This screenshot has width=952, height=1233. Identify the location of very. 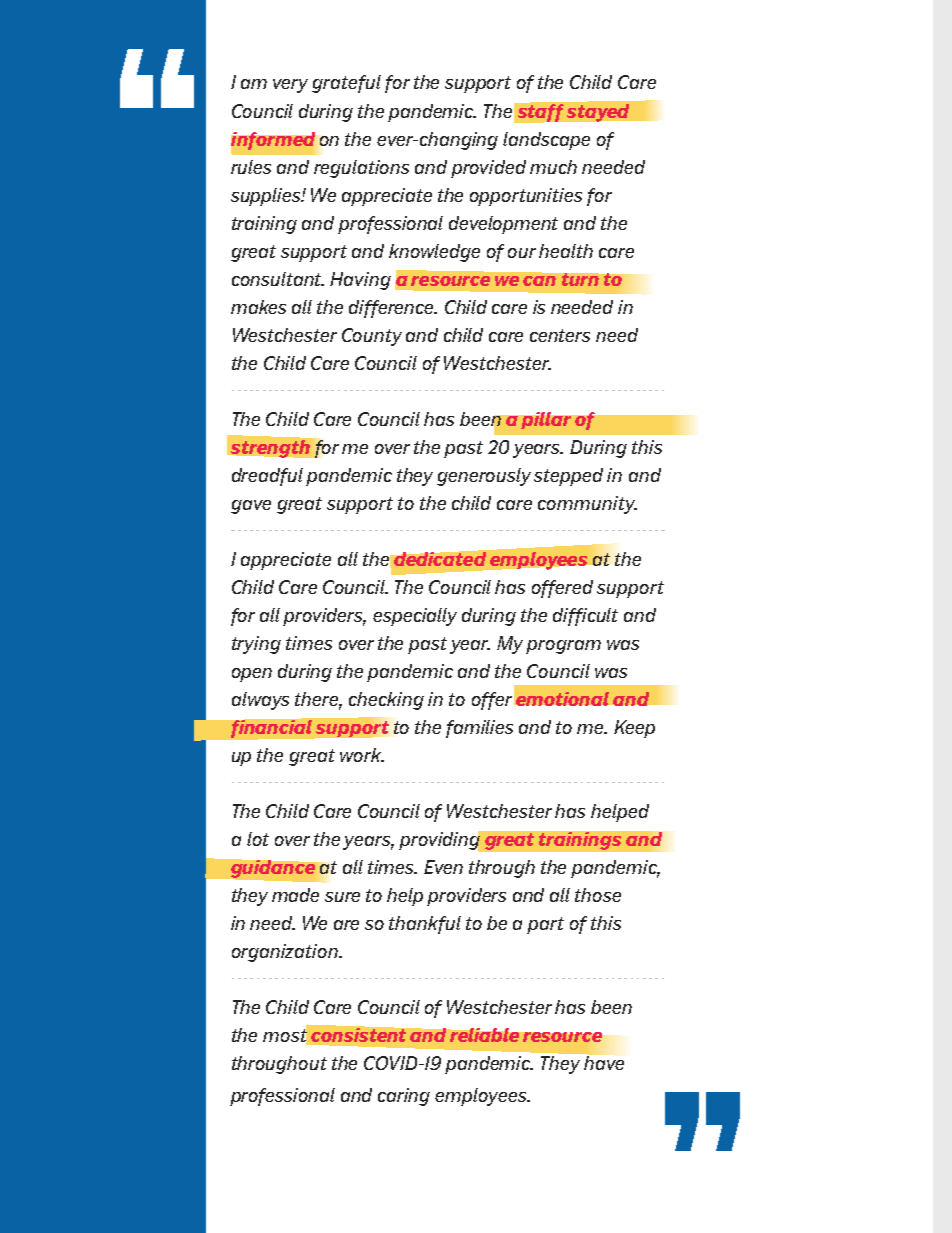
(290, 86).
